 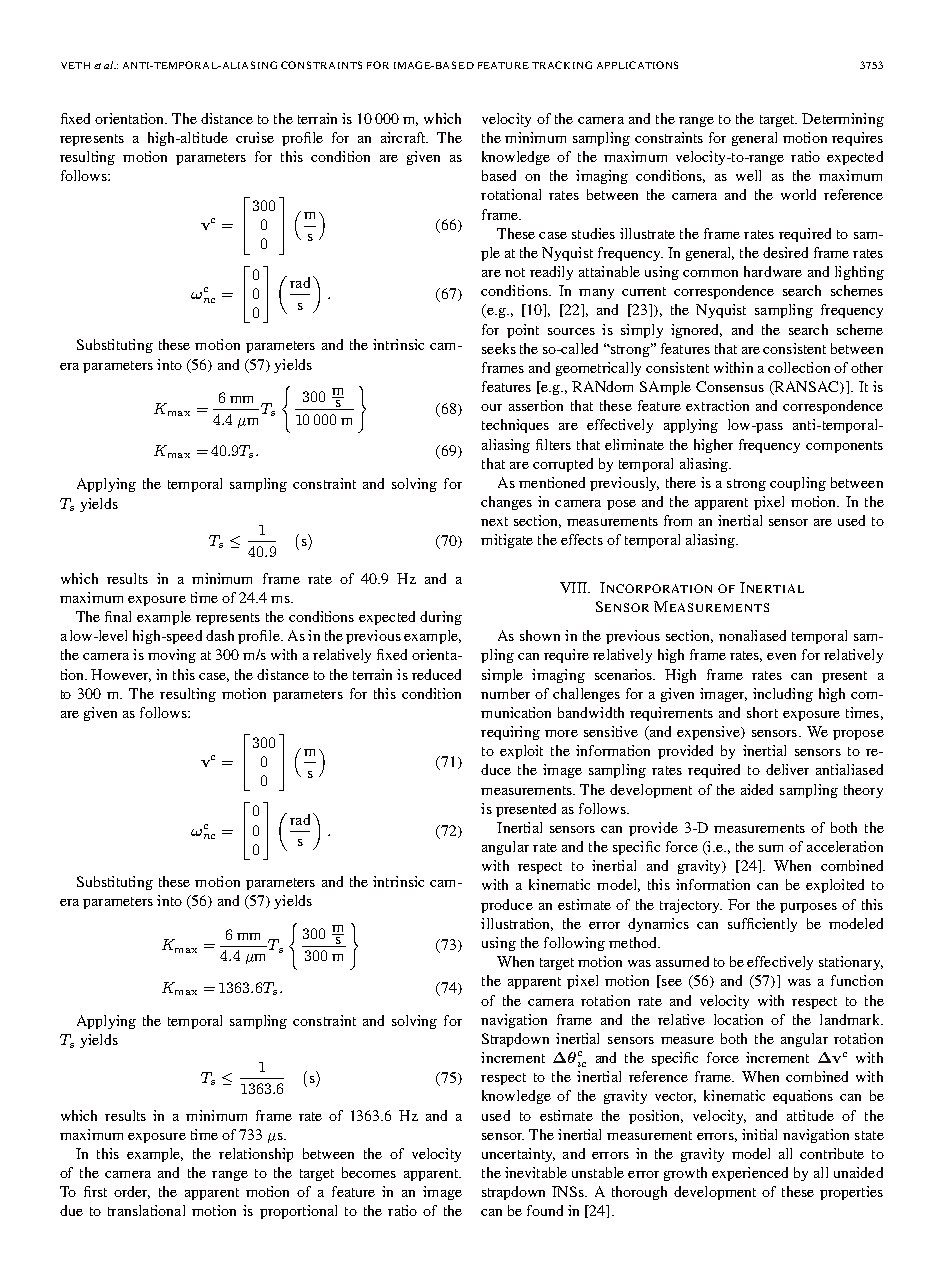 I want to click on cruise, so click(x=255, y=137).
